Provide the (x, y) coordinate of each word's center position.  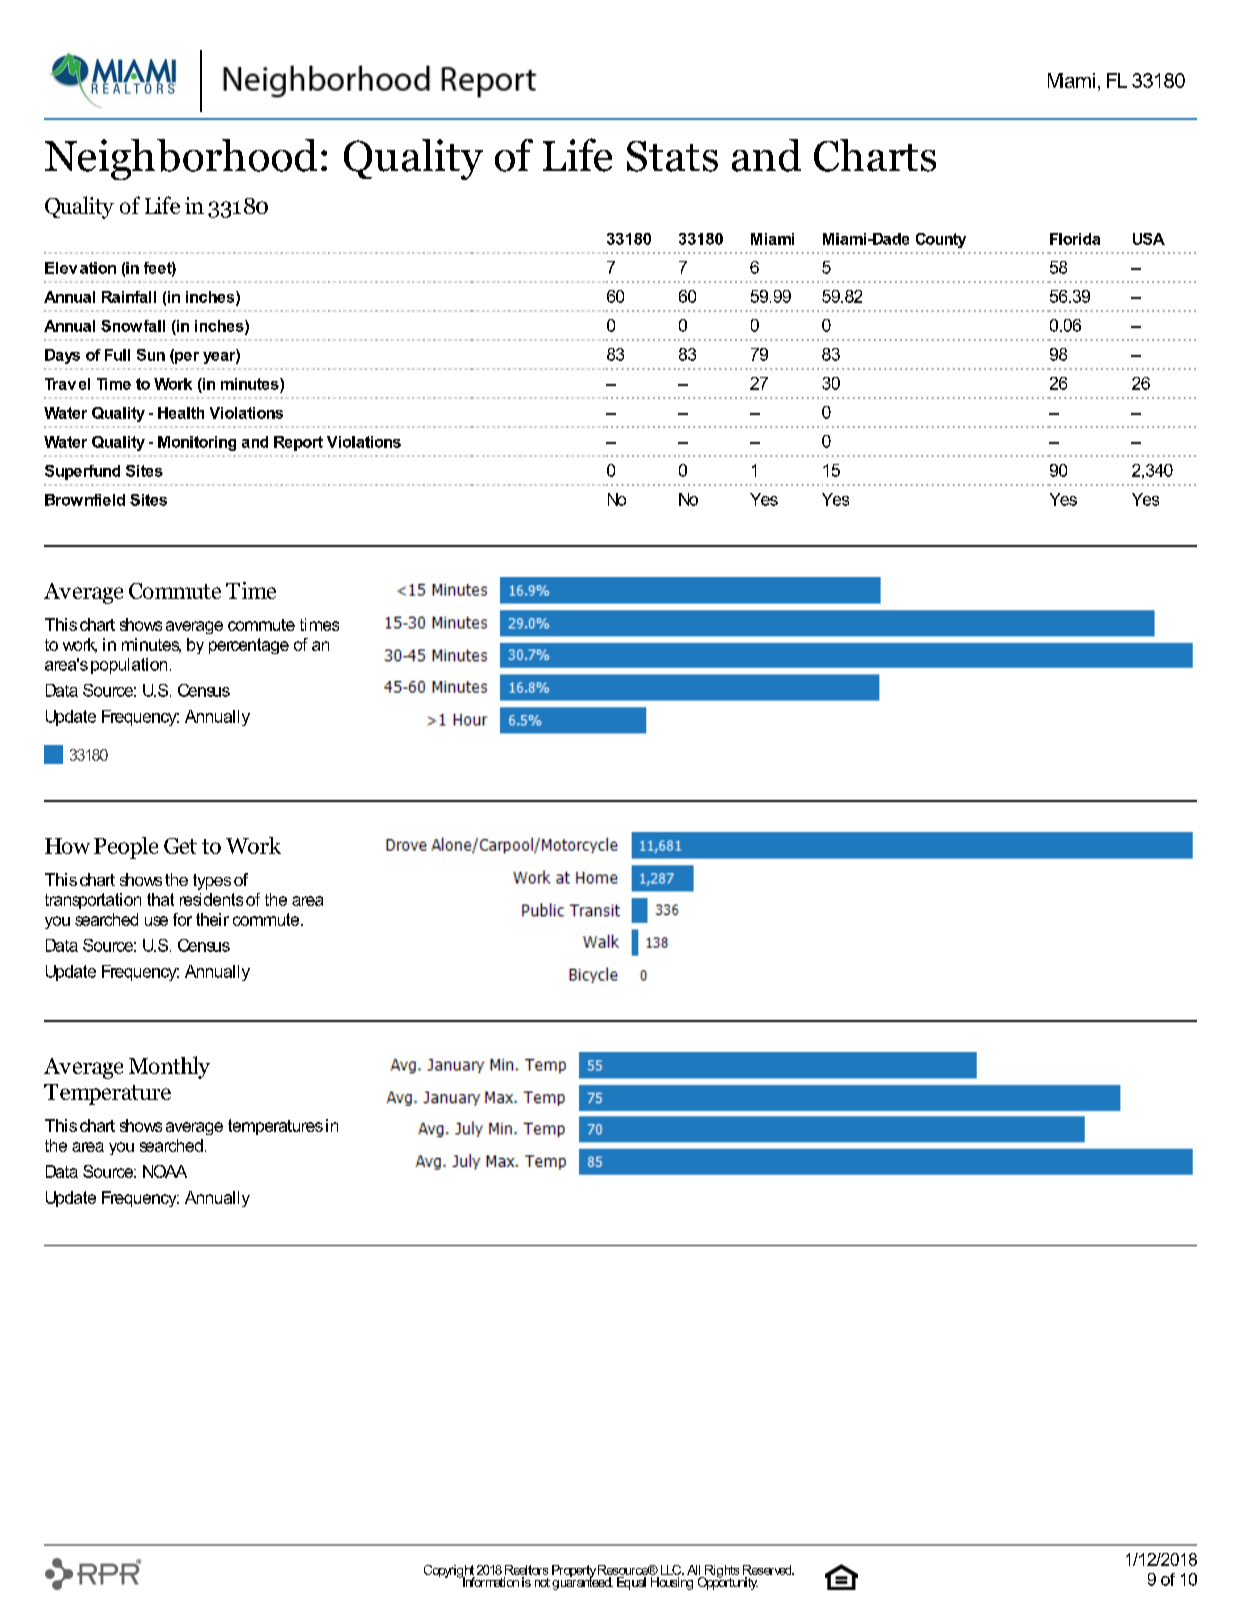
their (212, 919)
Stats (672, 156)
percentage (249, 646)
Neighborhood (181, 159)
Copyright (449, 1572)
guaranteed (582, 1582)
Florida (1075, 239)
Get (180, 846)
